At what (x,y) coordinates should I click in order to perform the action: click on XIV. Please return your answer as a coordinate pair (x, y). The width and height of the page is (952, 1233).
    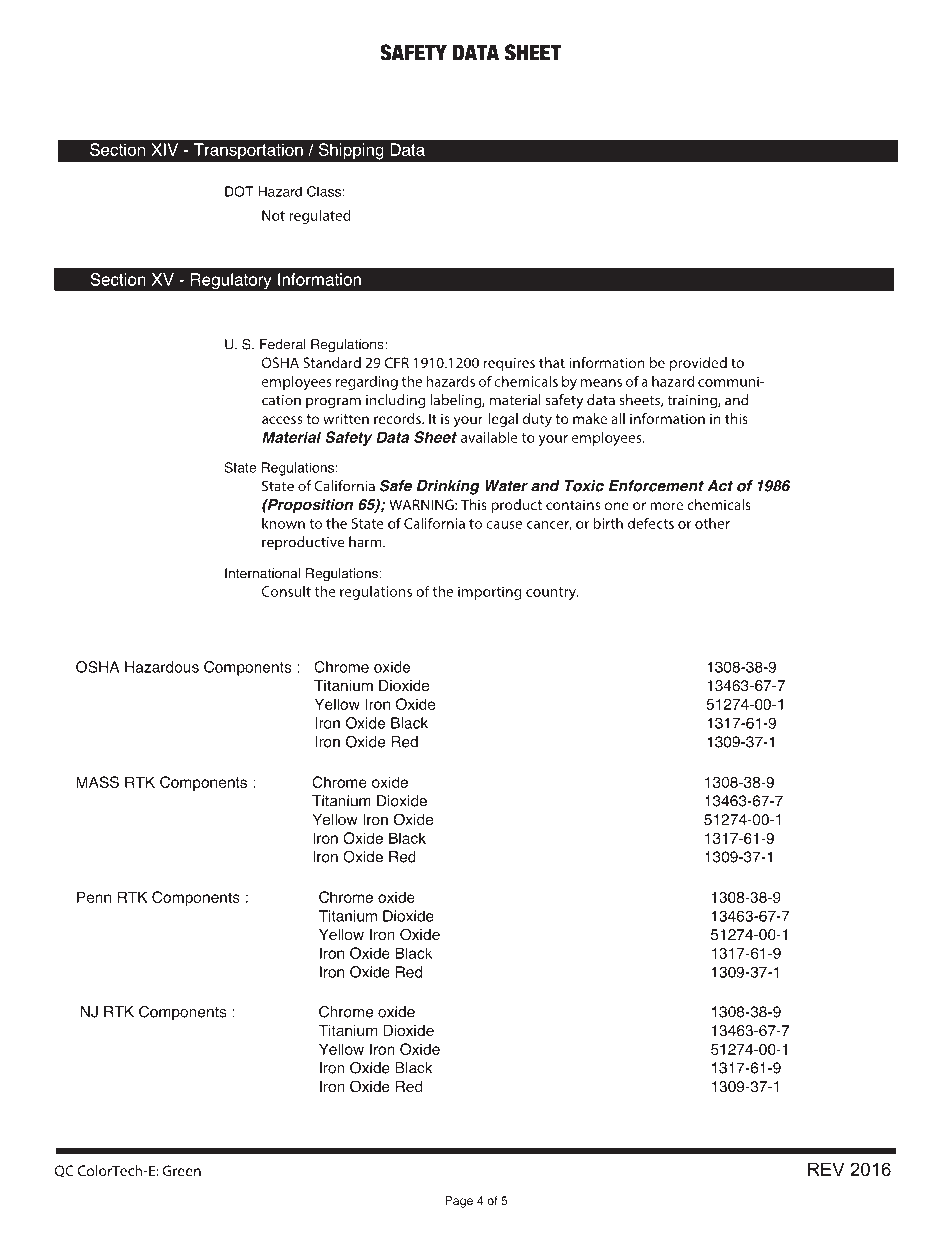
    Looking at the image, I should click on (164, 149).
